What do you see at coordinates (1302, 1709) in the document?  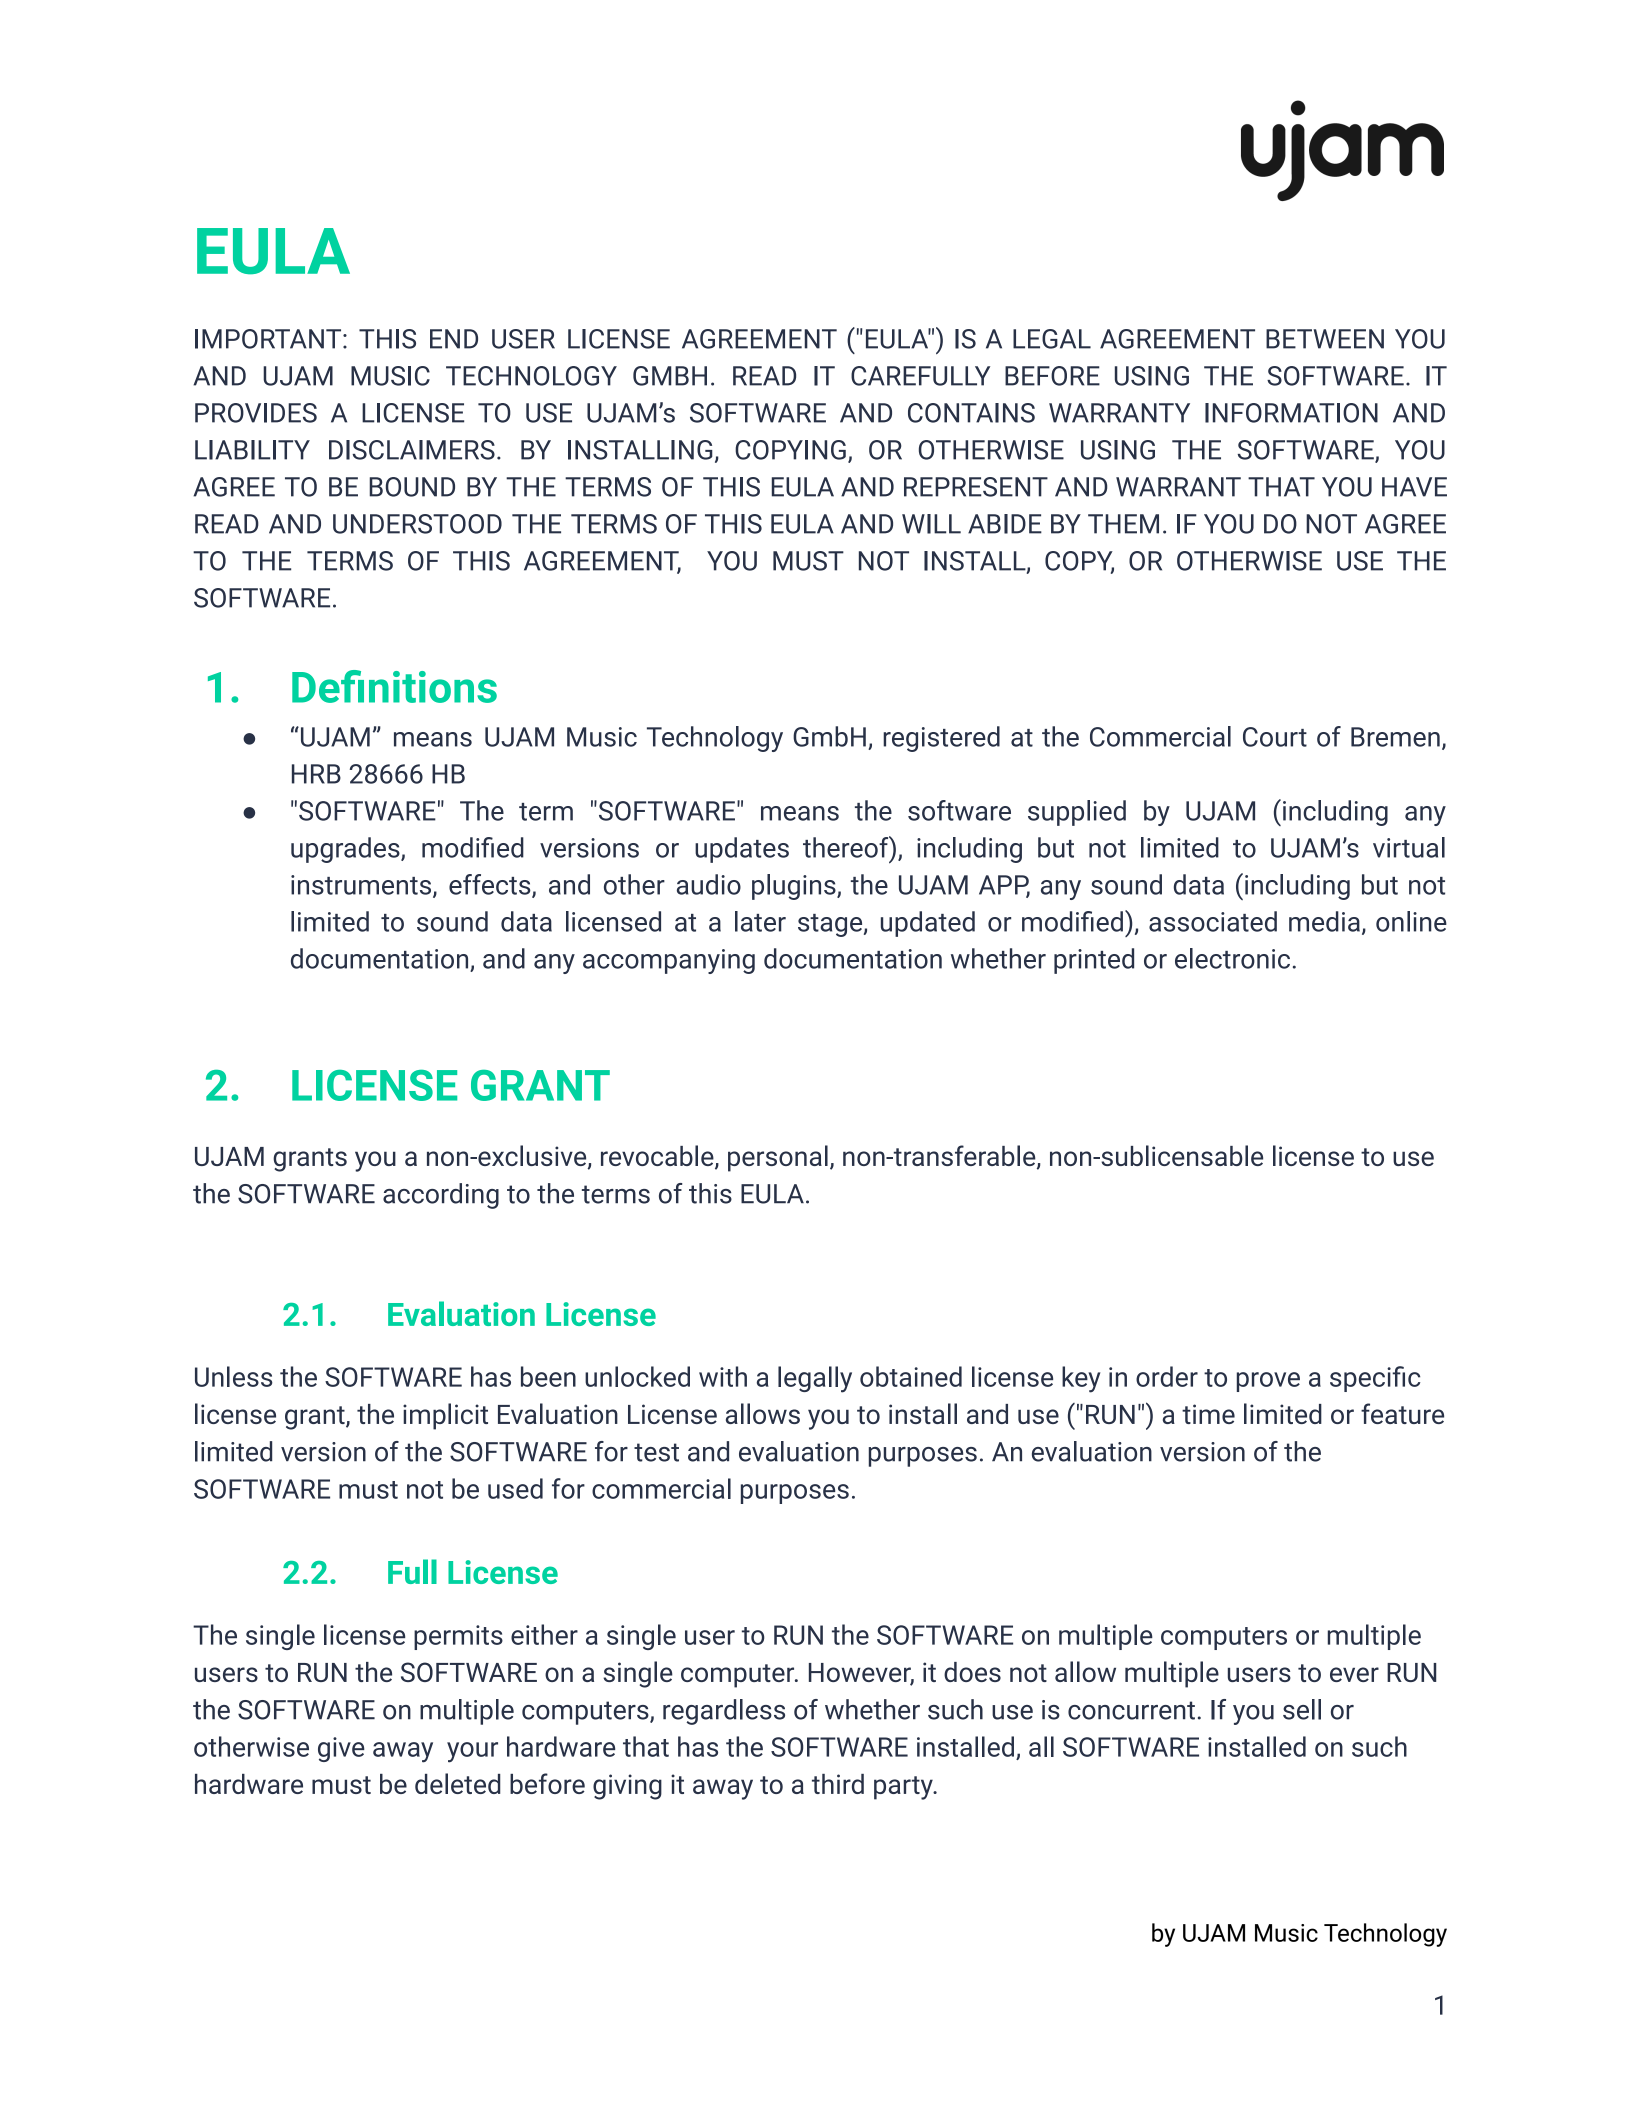 I see `sell` at bounding box center [1302, 1709].
